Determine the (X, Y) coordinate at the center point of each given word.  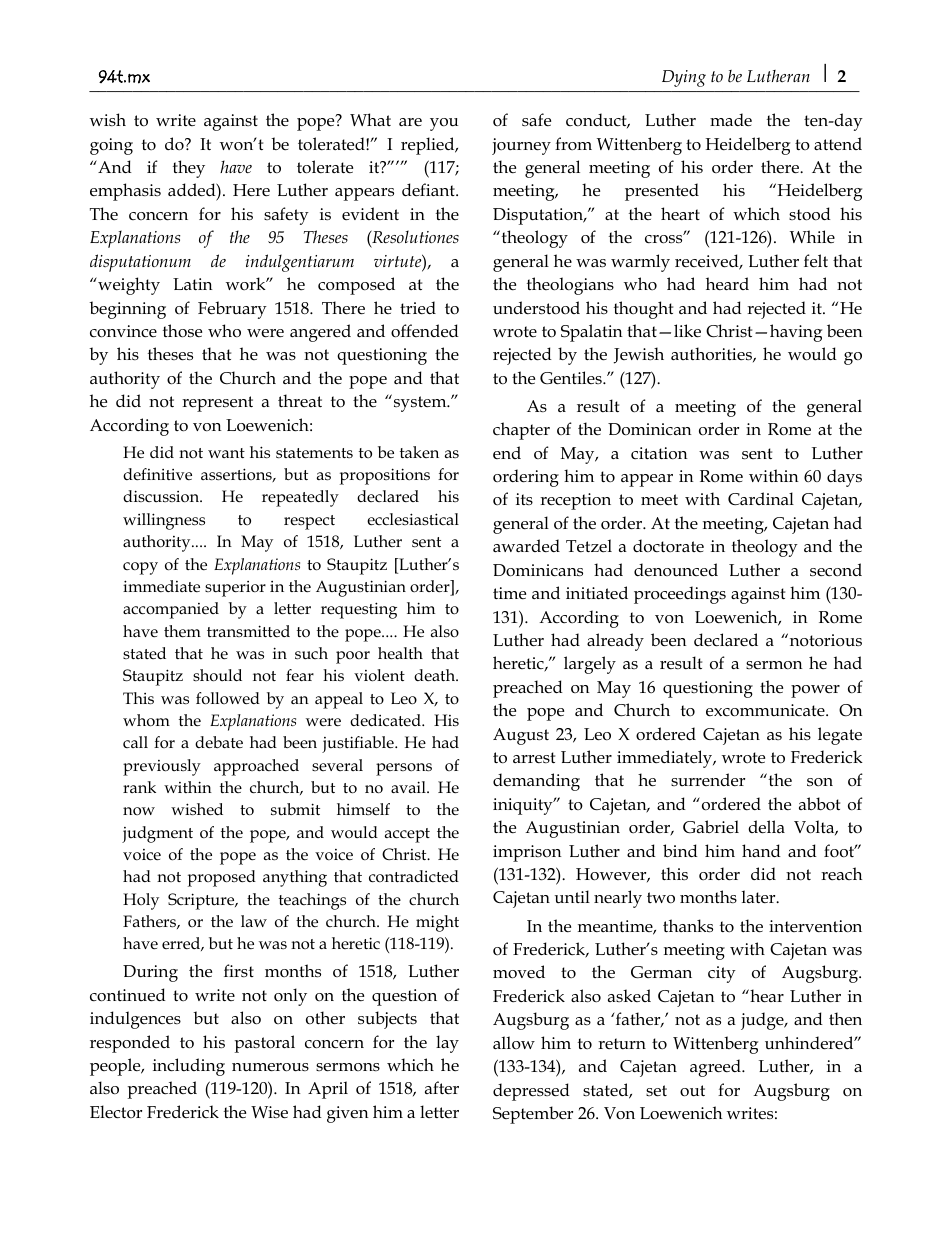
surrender (708, 780)
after (442, 1088)
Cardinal (761, 498)
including (189, 1067)
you (444, 124)
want (226, 453)
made (731, 119)
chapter (521, 431)
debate (219, 742)
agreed (716, 1068)
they (189, 169)
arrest (534, 758)
